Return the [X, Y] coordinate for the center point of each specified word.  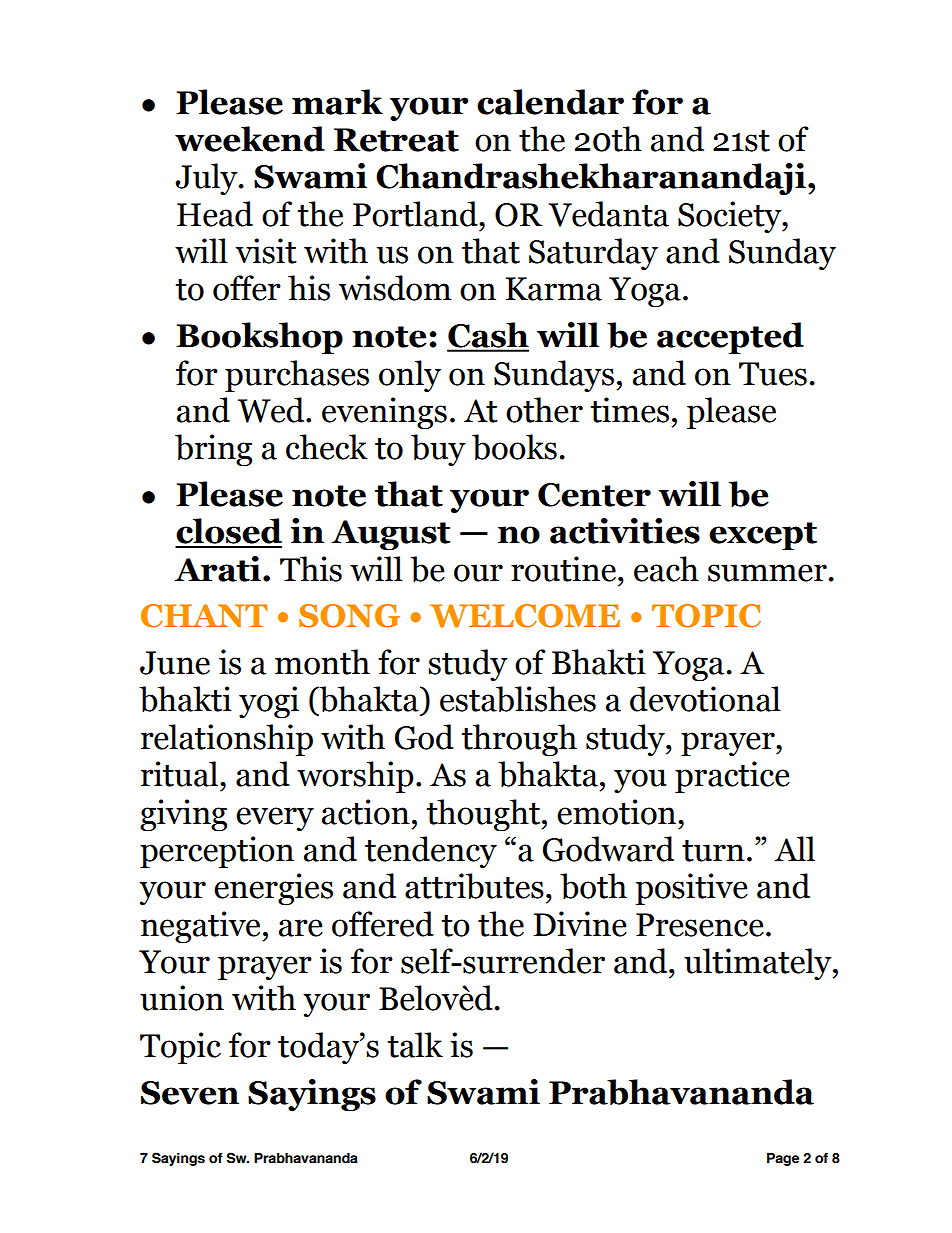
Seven [190, 1093]
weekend [250, 139]
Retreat [396, 140]
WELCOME [525, 616]
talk [415, 1045]
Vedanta [608, 214]
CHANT [204, 616]
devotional [705, 699]
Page [783, 1159]
